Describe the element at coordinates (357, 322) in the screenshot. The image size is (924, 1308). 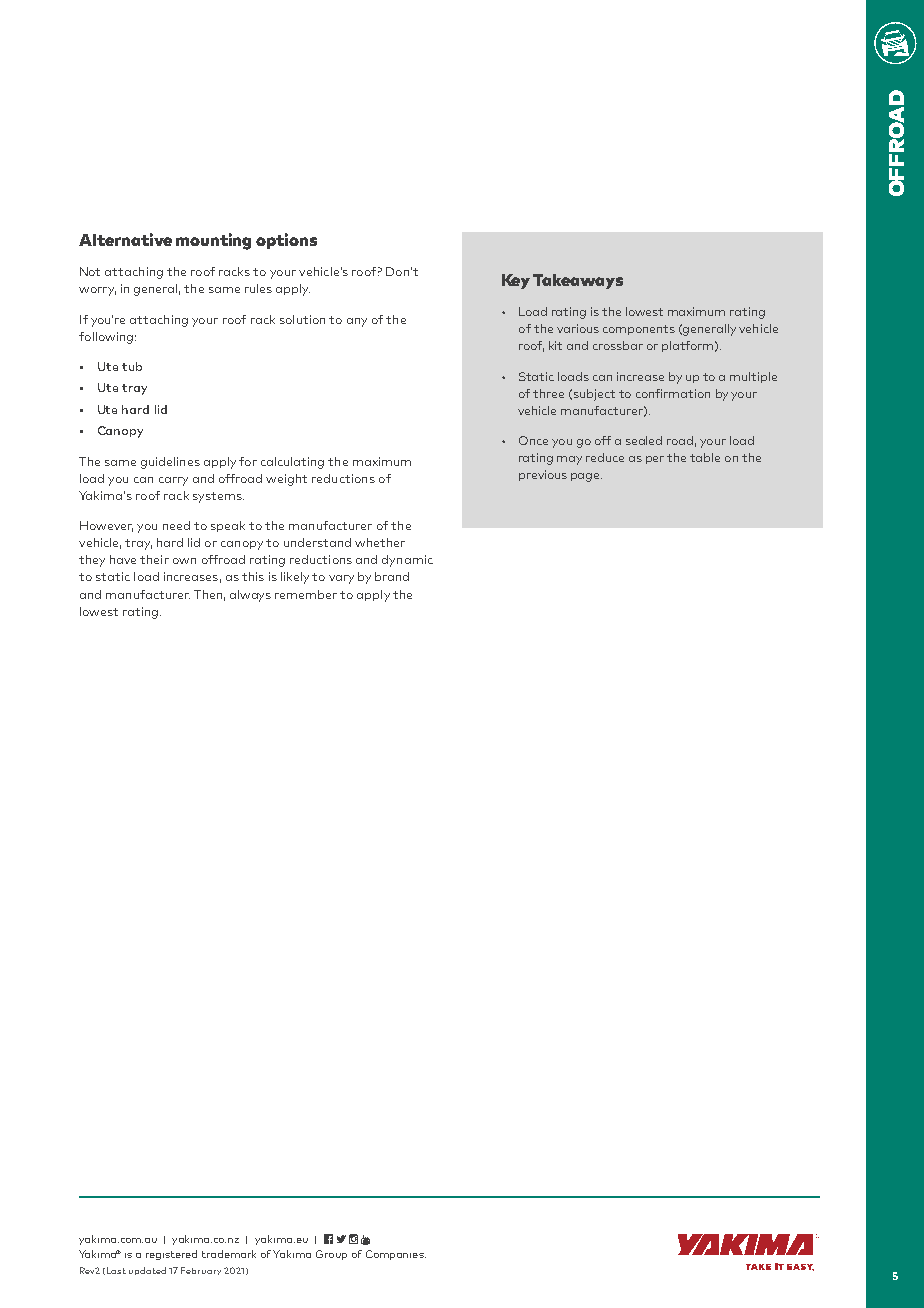
I see `any` at that location.
